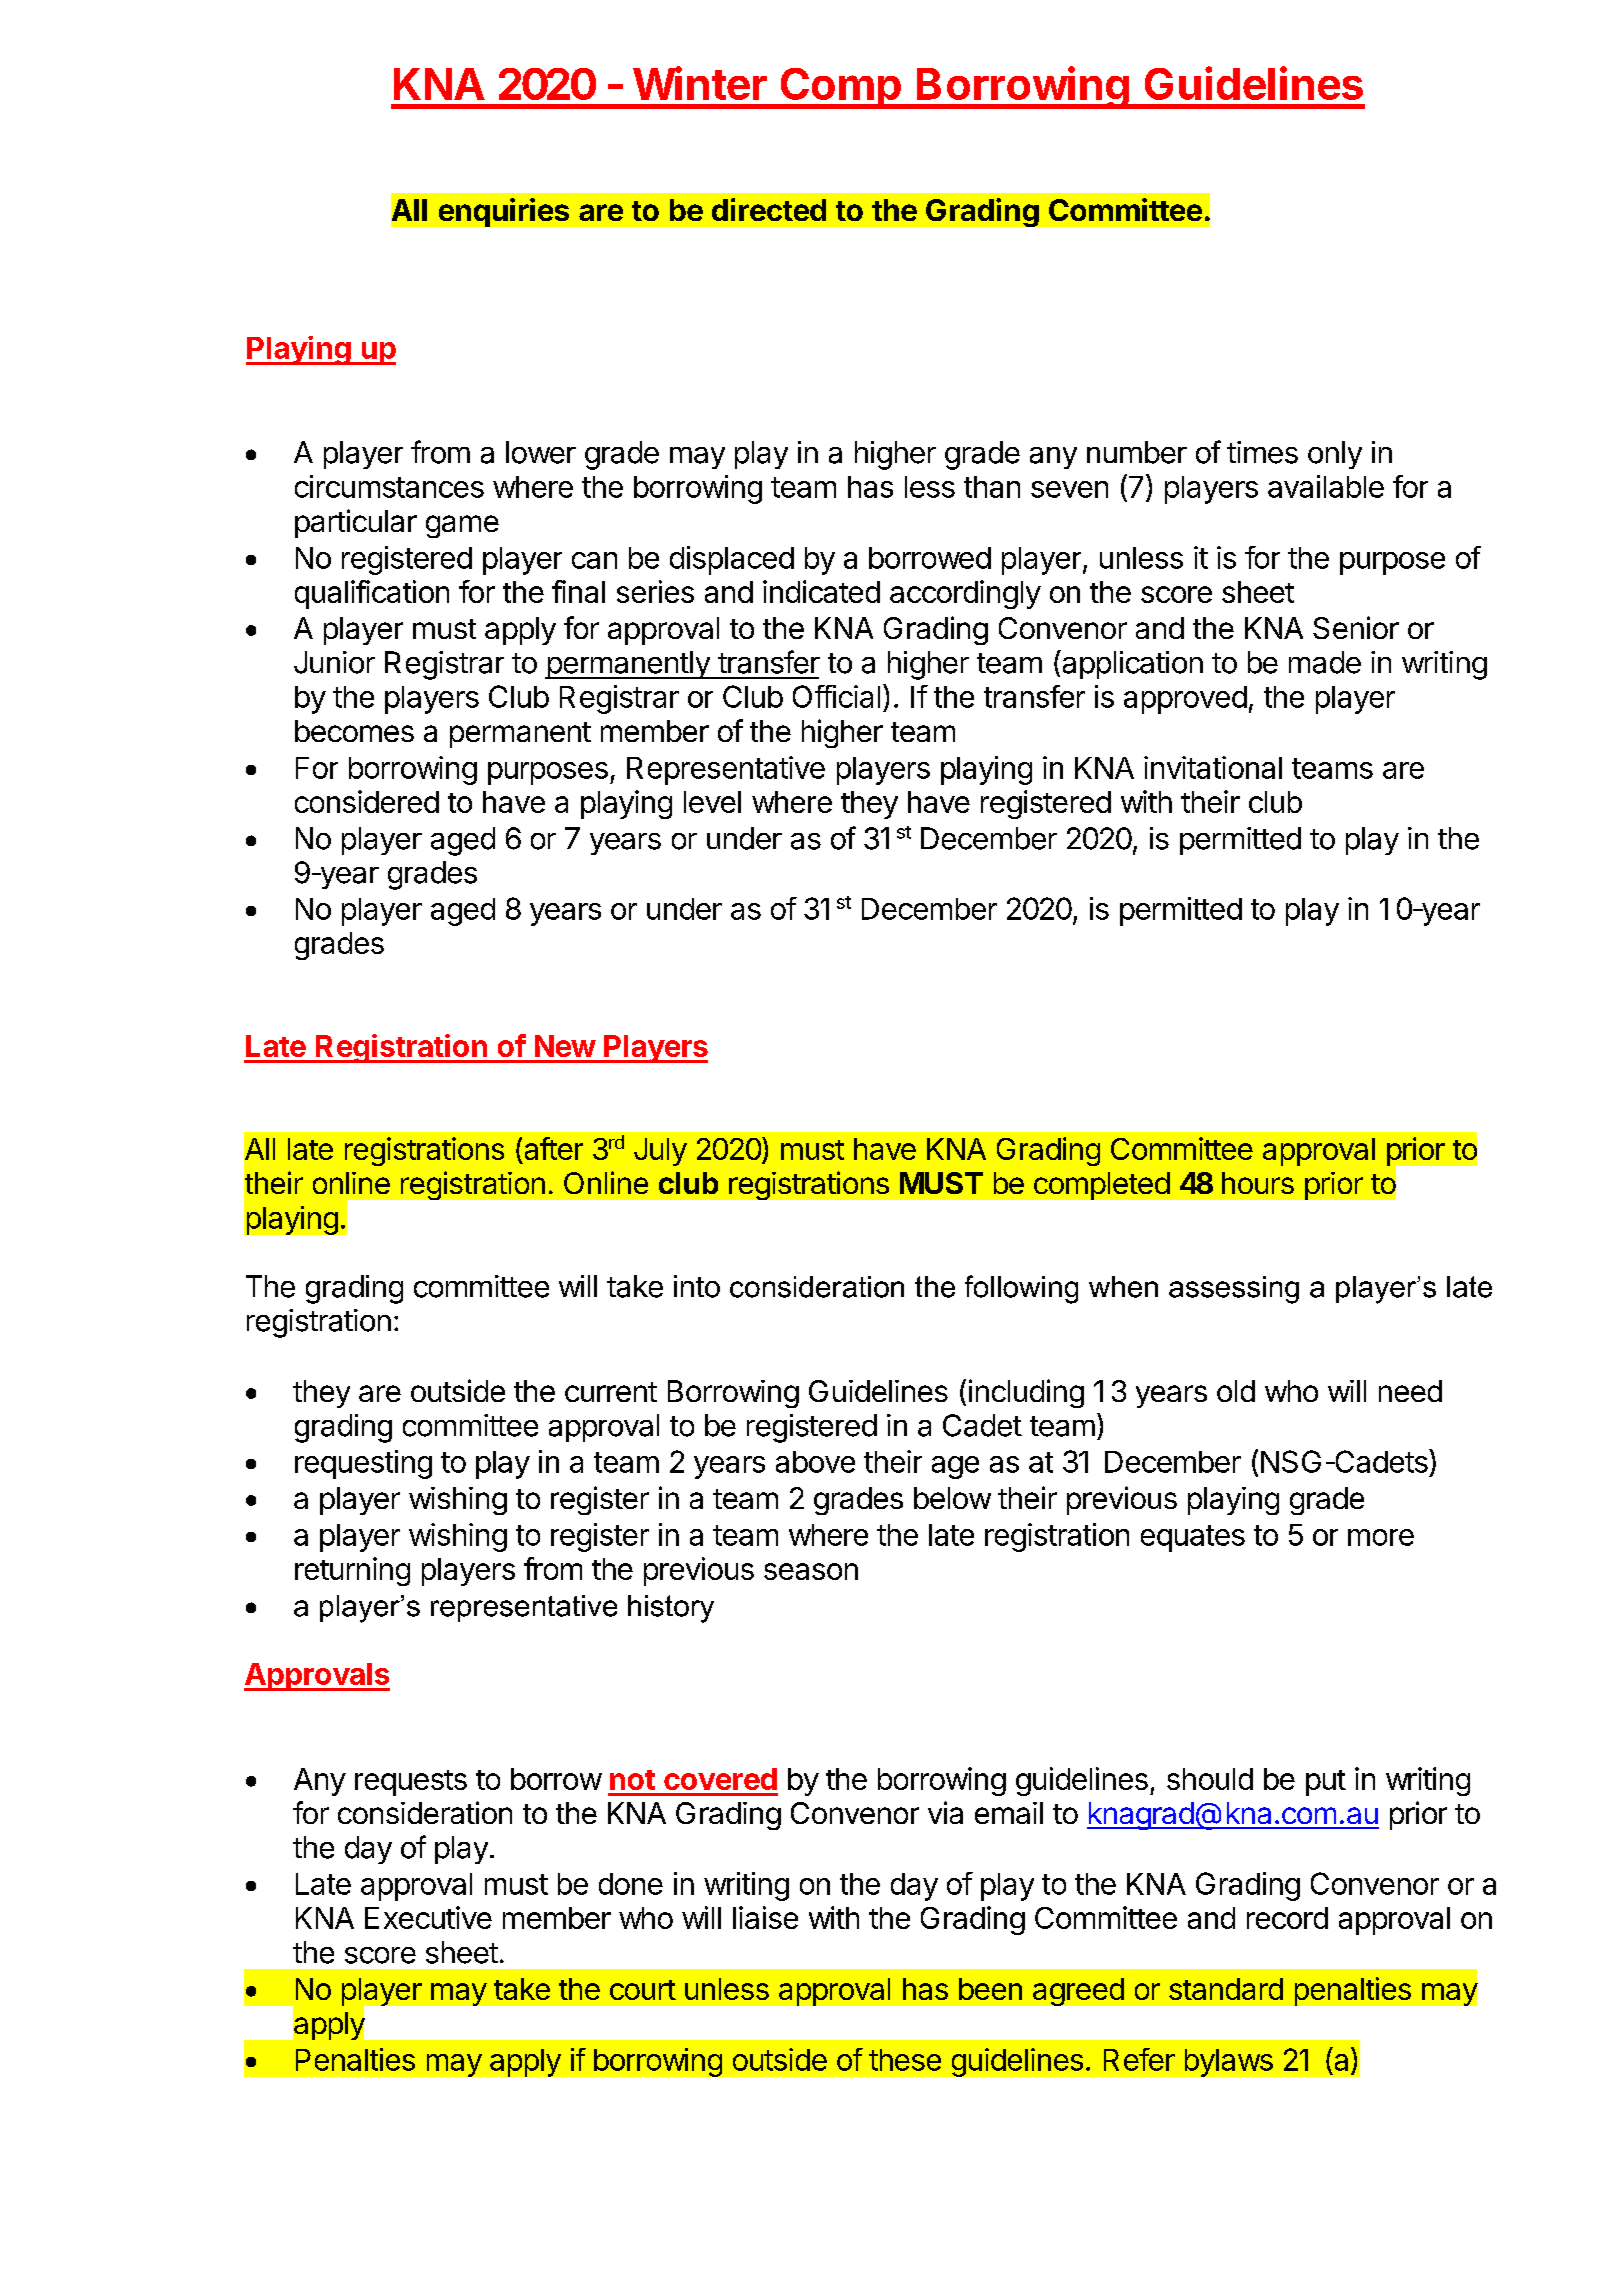 The height and width of the screenshot is (2284, 1615). Describe the element at coordinates (905, 2060) in the screenshot. I see `these` at that location.
